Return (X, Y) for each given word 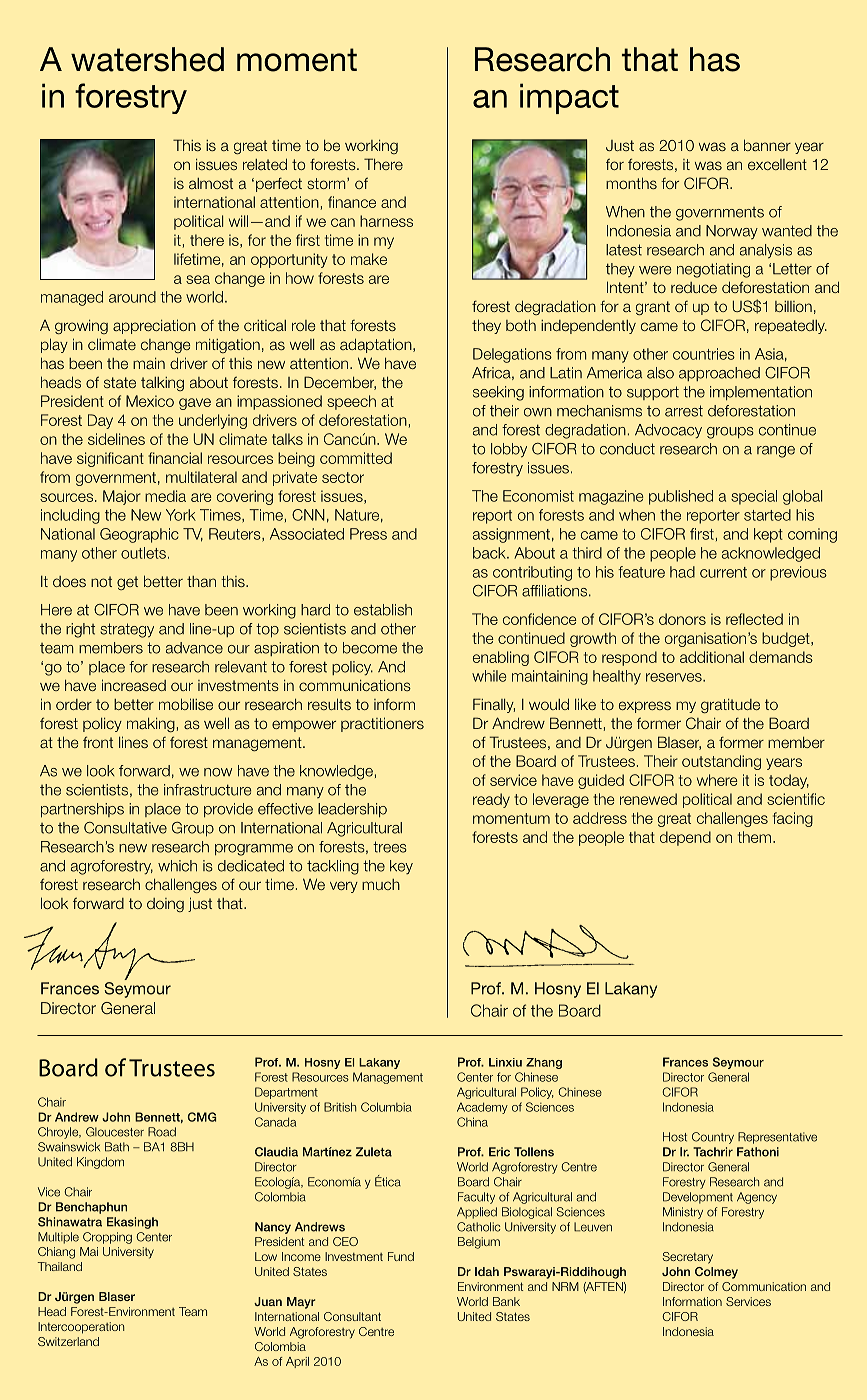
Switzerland (68, 1341)
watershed (147, 59)
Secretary (688, 1258)
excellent (777, 164)
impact (569, 98)
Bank (506, 1301)
